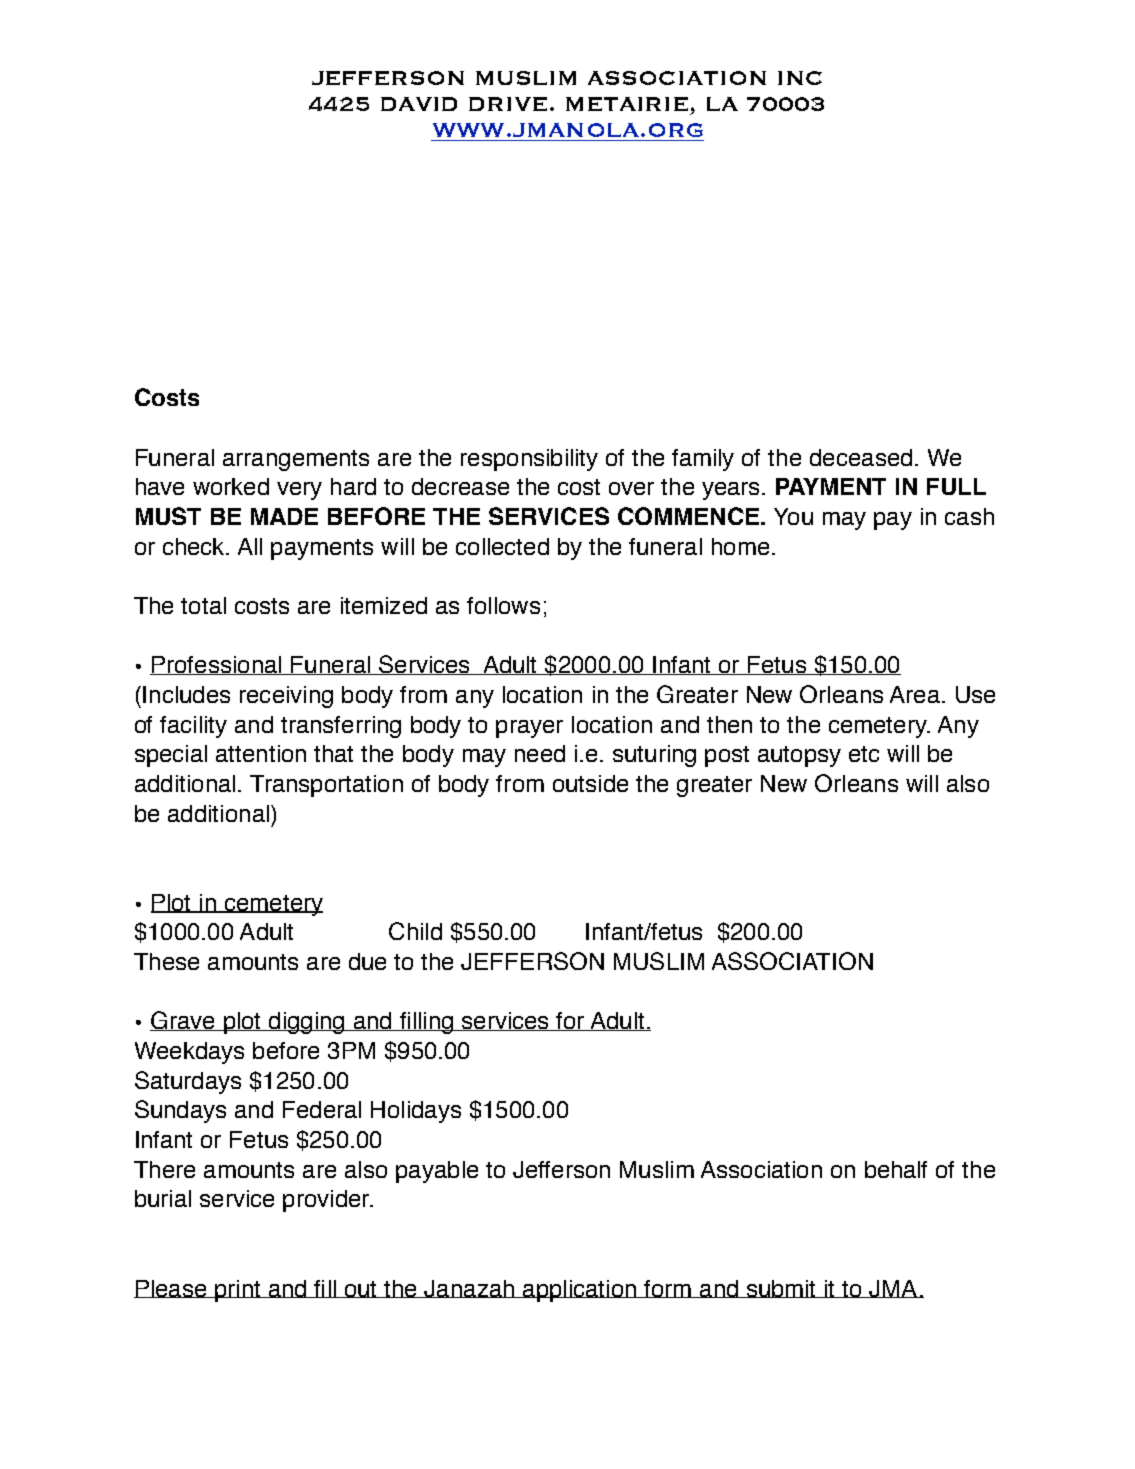  Describe the element at coordinates (579, 1291) in the screenshot. I see `application` at that location.
